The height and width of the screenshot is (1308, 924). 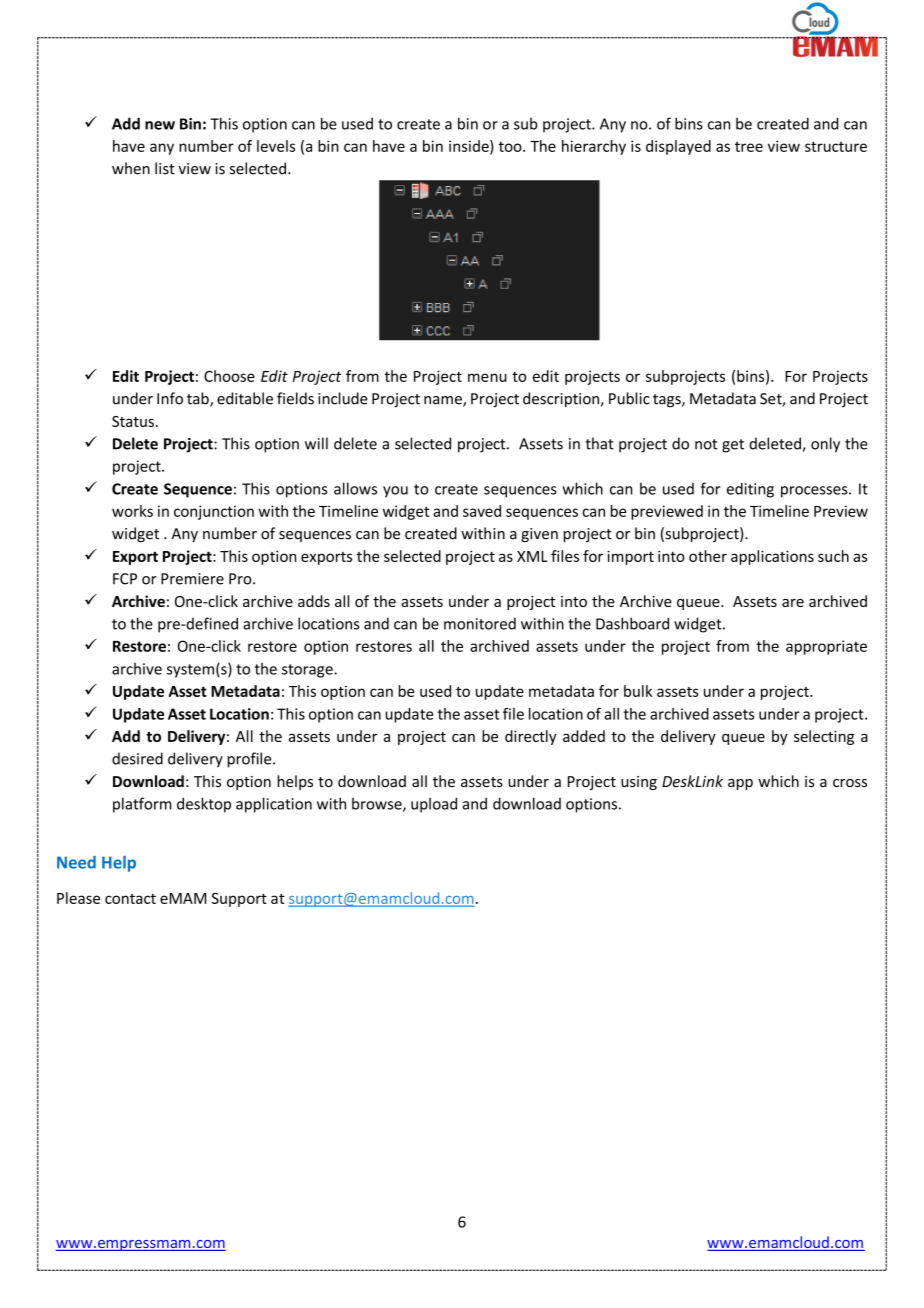 What do you see at coordinates (170, 398) in the screenshot?
I see `Info` at bounding box center [170, 398].
